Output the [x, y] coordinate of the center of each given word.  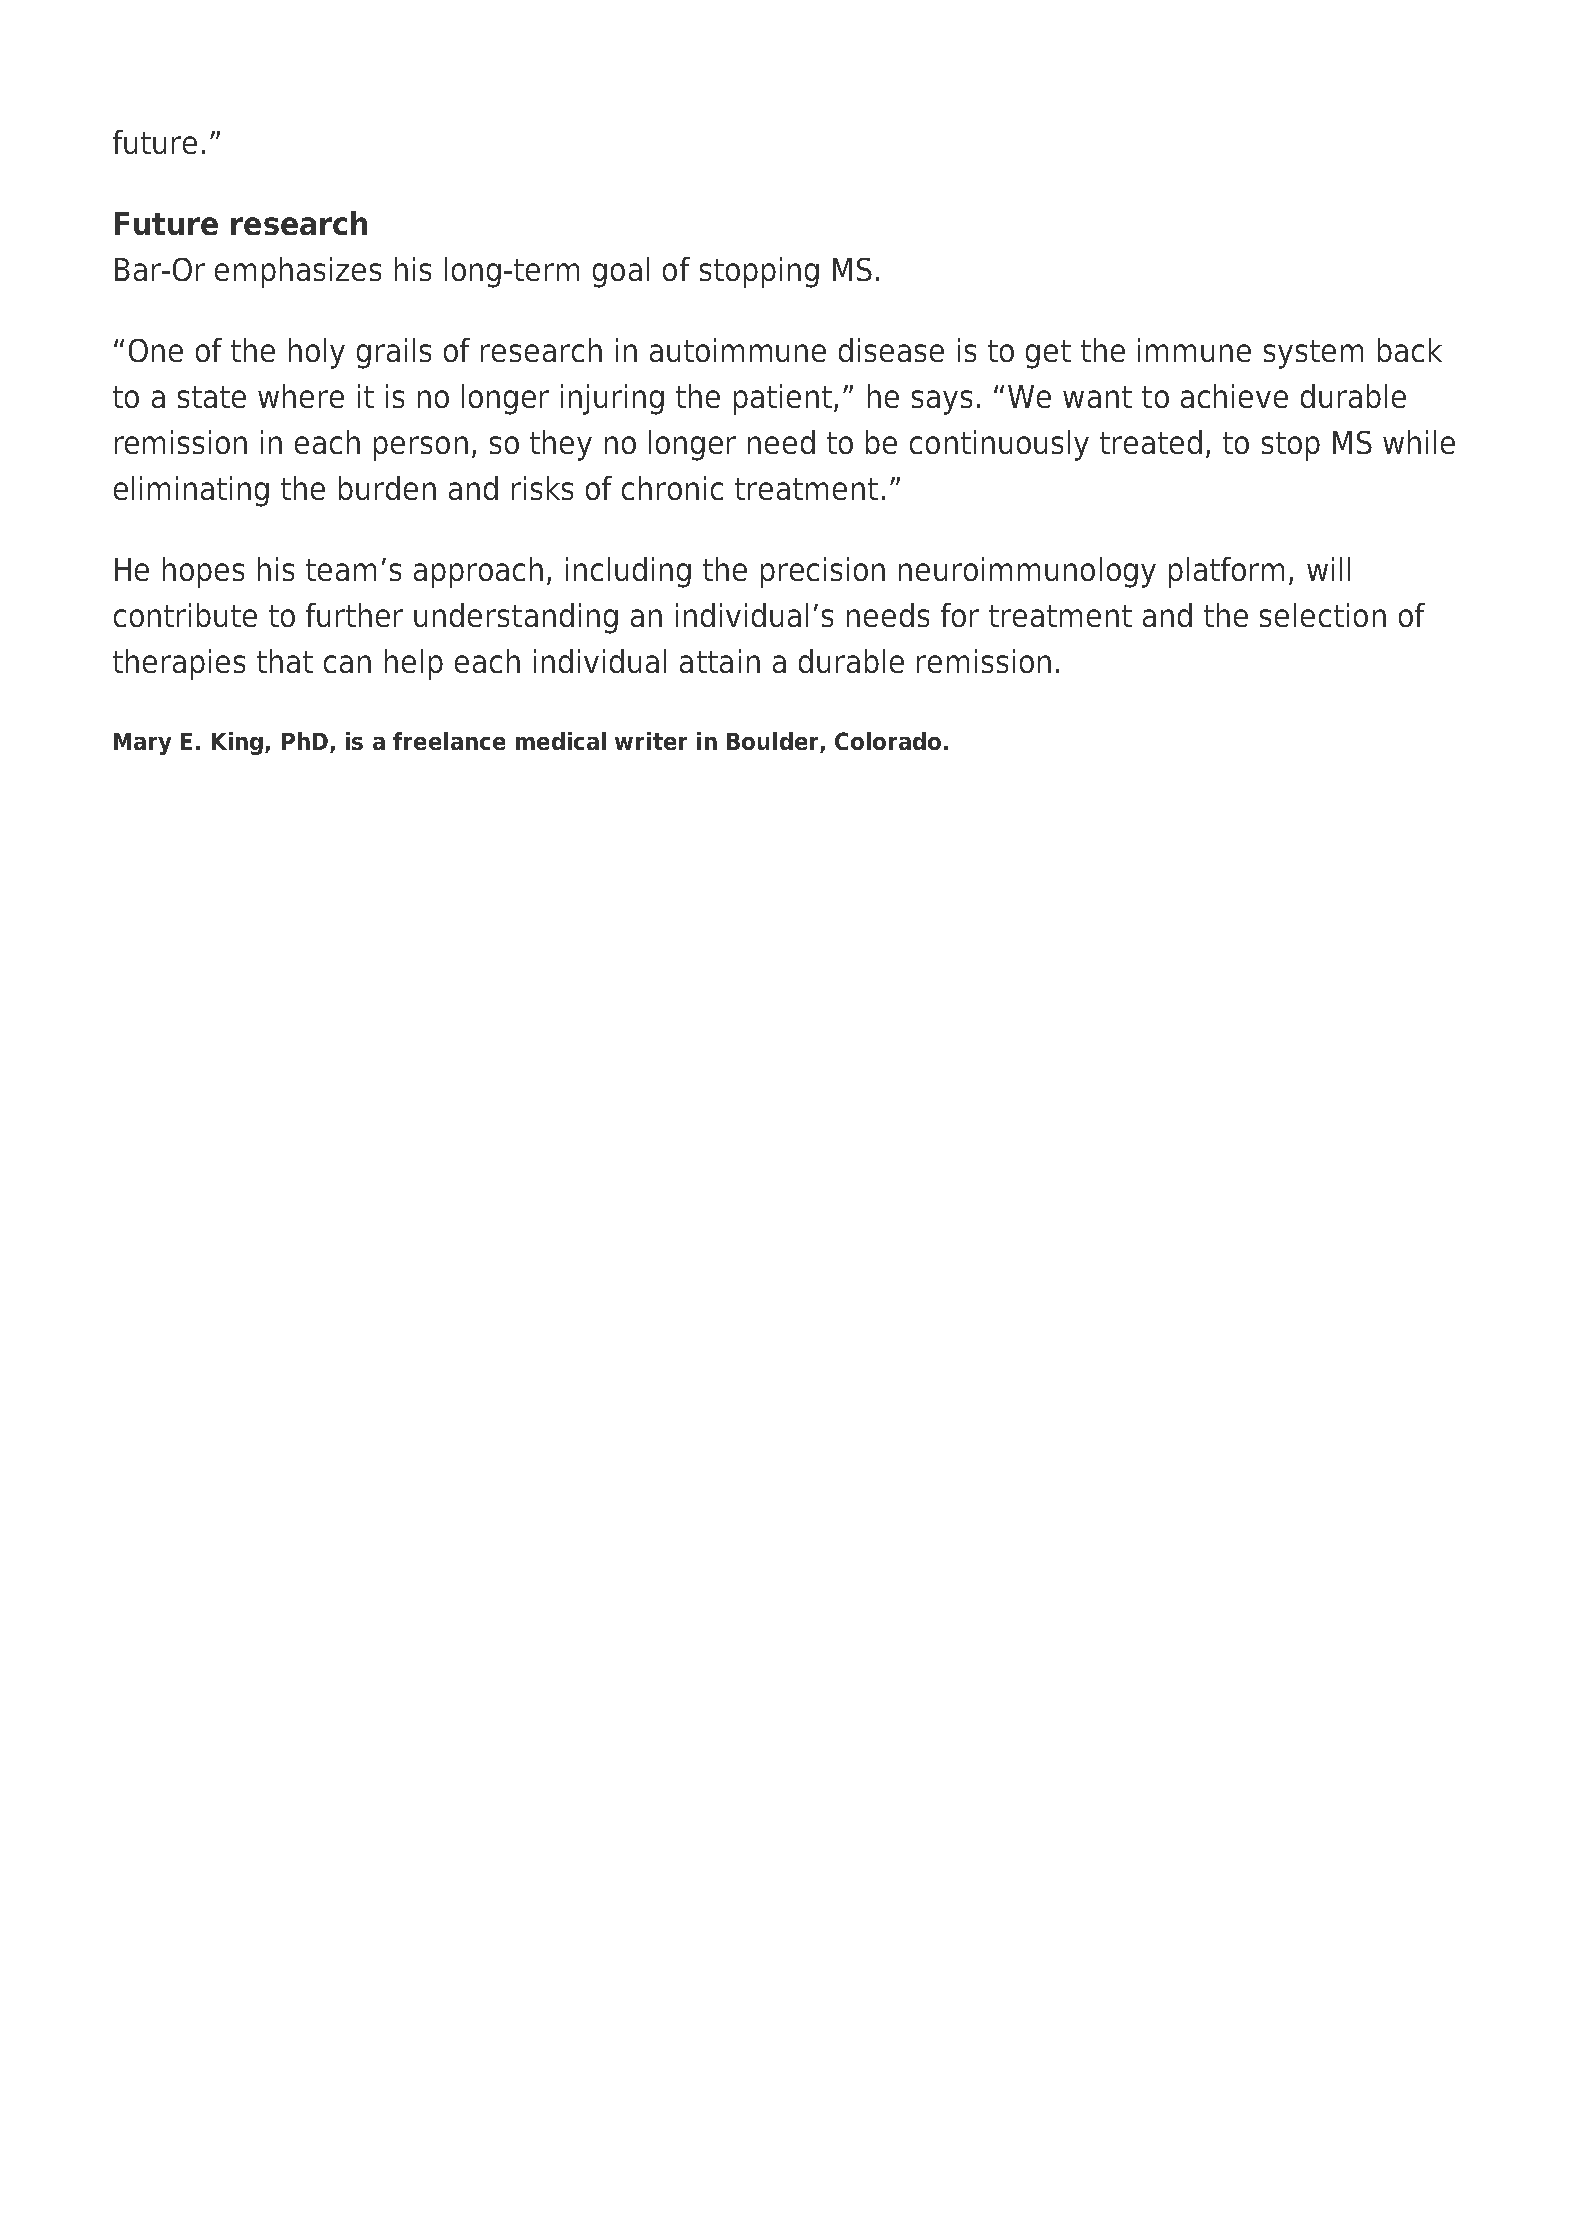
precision [823, 572]
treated [1151, 442]
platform [1226, 572]
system [1313, 354]
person [421, 448]
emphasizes [298, 272]
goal [621, 272]
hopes [203, 572]
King [237, 743]
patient [784, 399]
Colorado [888, 741]
